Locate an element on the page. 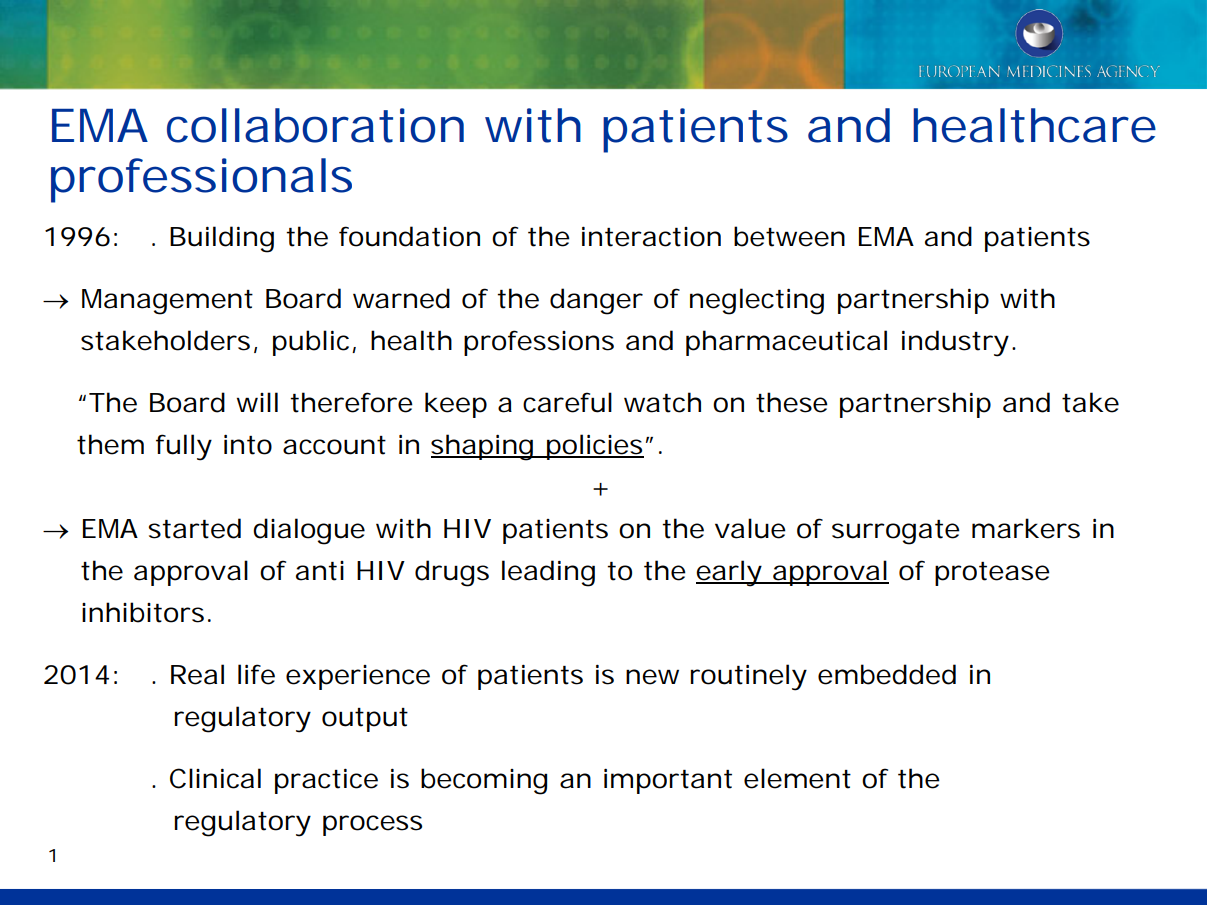 This page has height=905, width=1207. started is located at coordinates (194, 528).
